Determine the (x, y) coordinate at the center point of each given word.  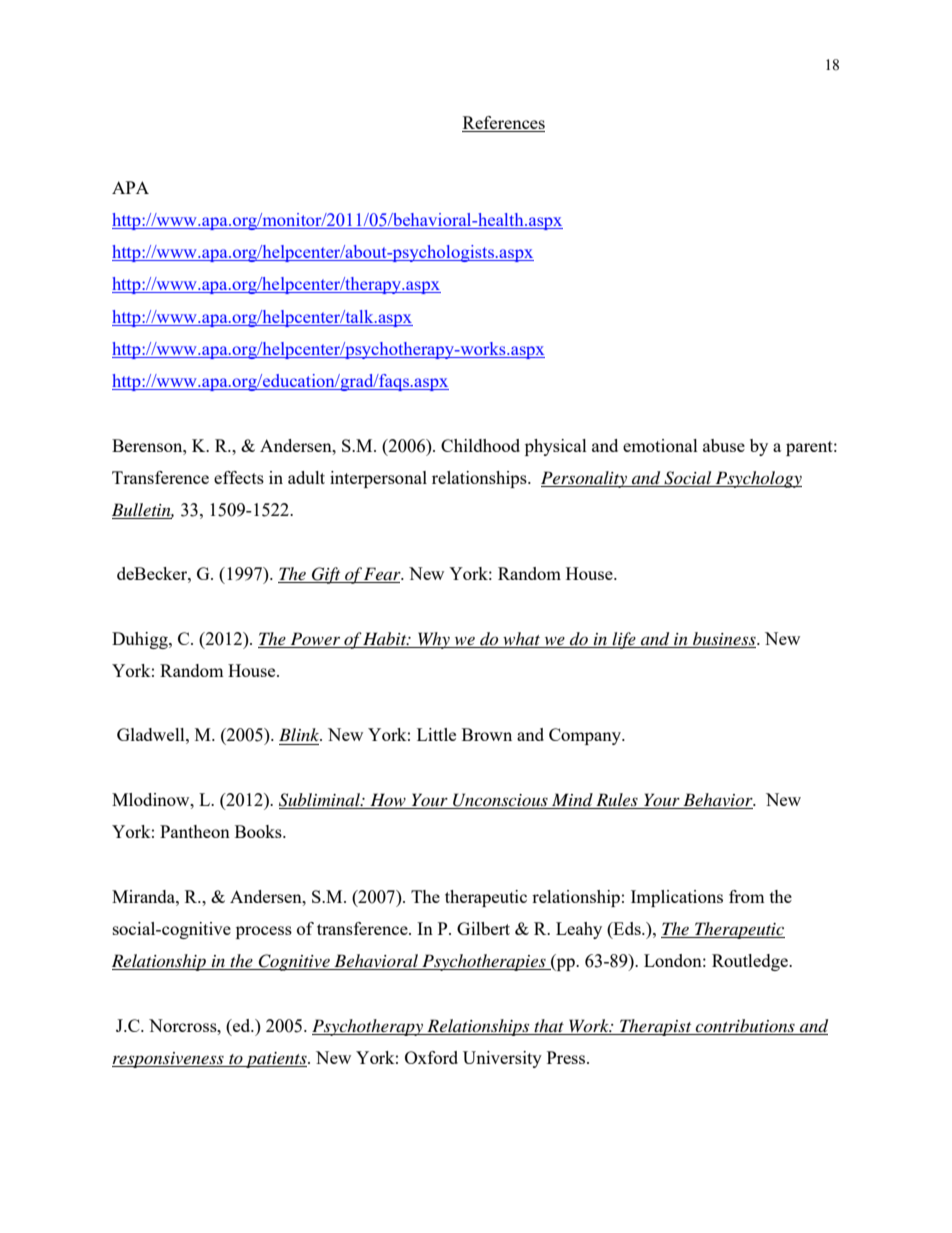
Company (586, 736)
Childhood (480, 445)
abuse (724, 445)
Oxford (431, 1057)
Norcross (184, 1025)
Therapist (656, 1027)
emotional (660, 445)
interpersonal (378, 479)
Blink (300, 734)
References (503, 124)
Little (436, 734)
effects (239, 477)
